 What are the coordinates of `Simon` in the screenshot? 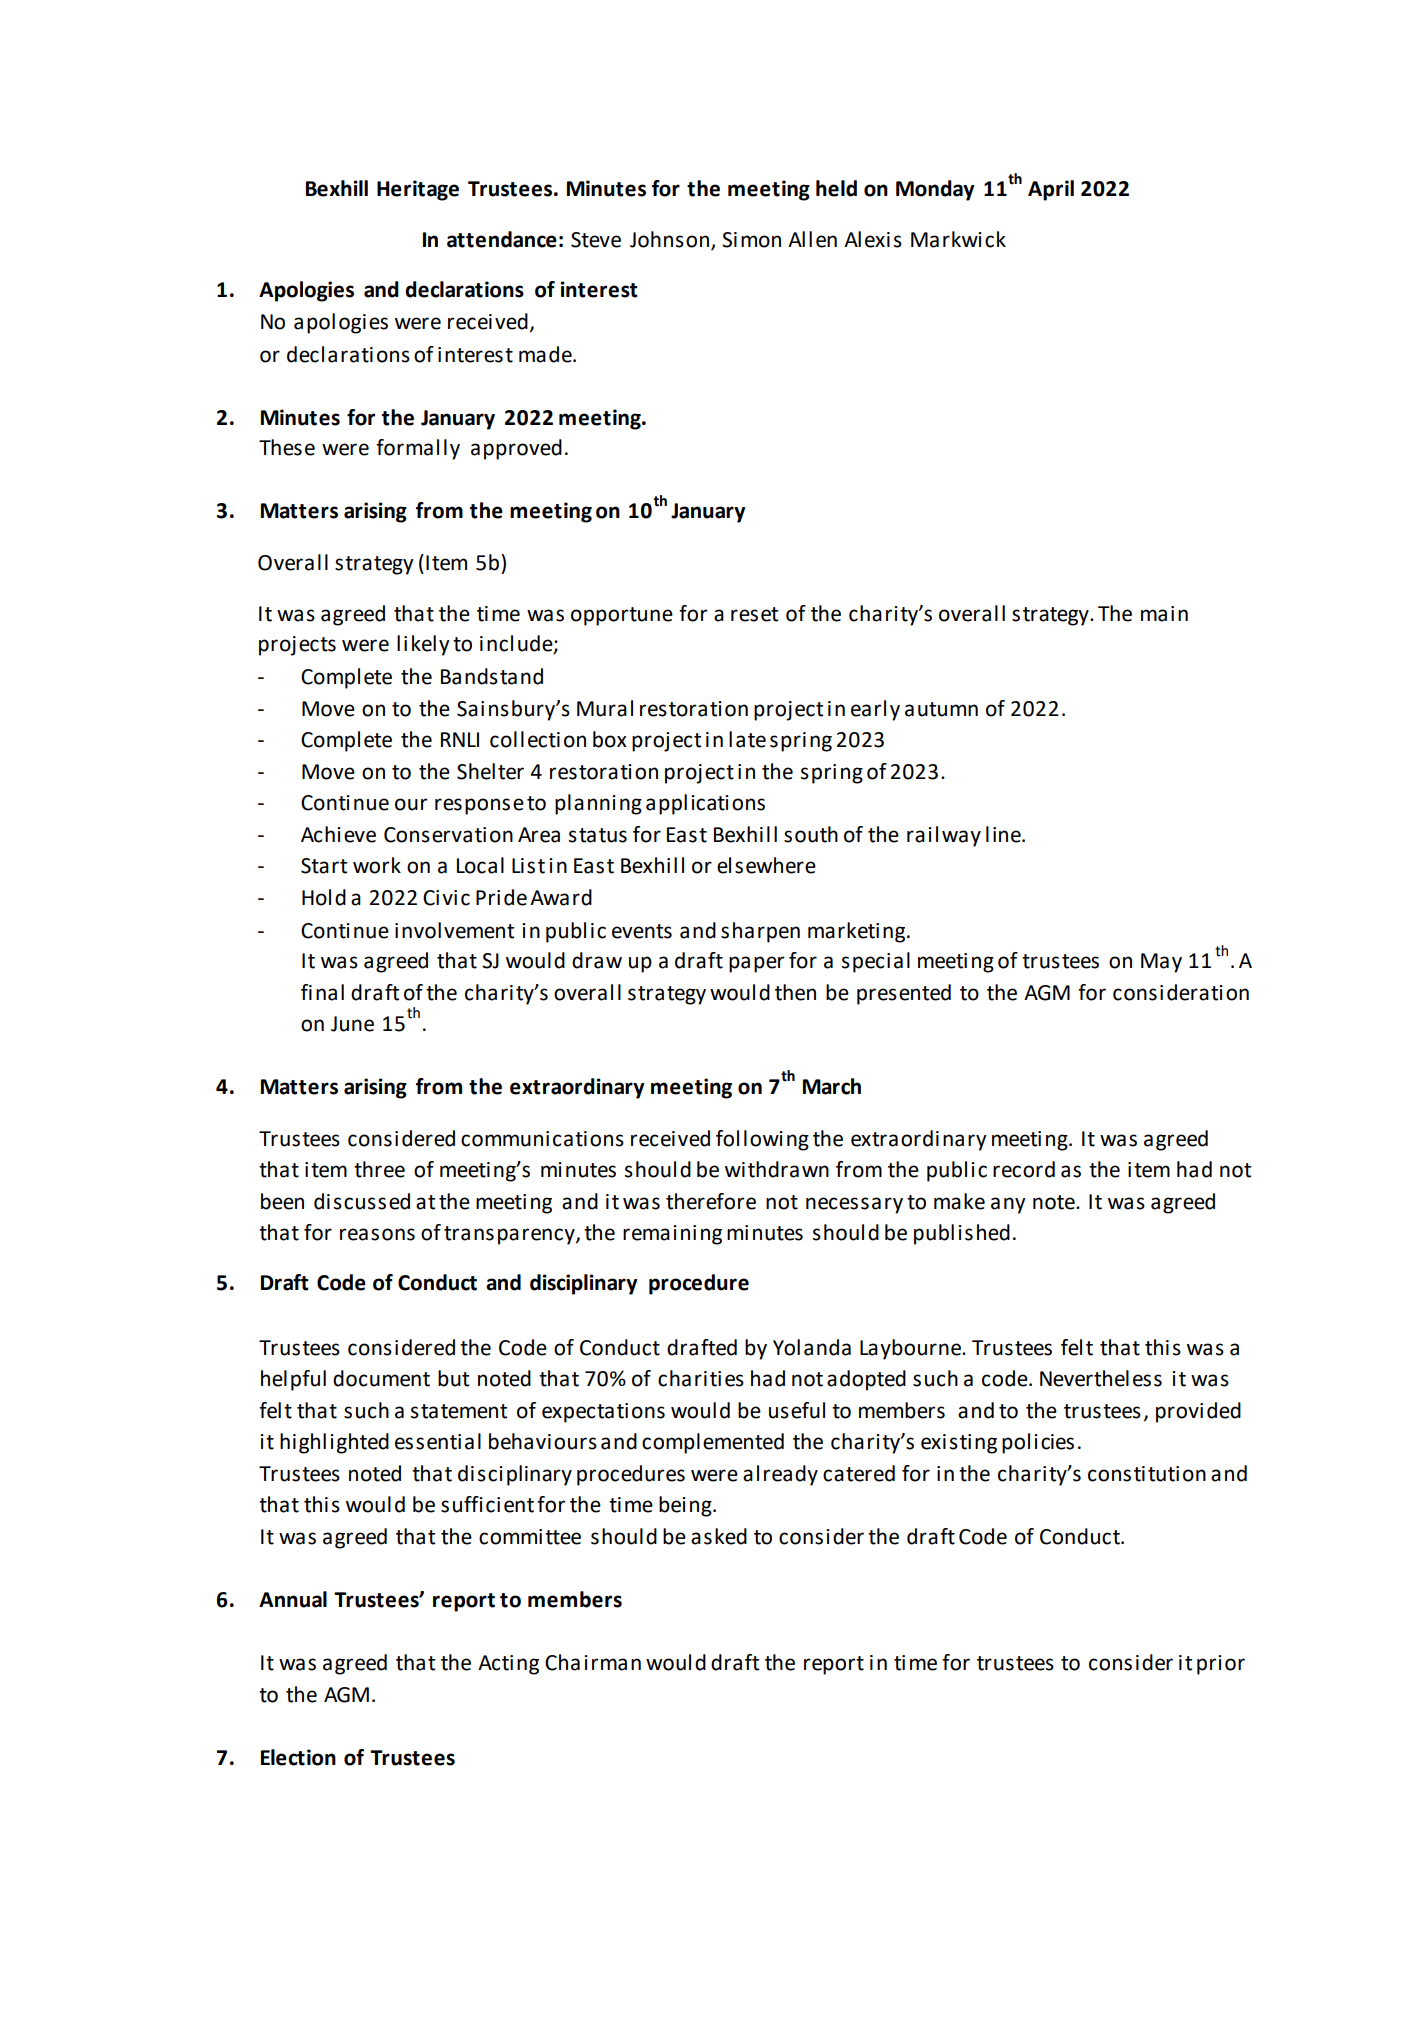 It's located at (751, 240).
